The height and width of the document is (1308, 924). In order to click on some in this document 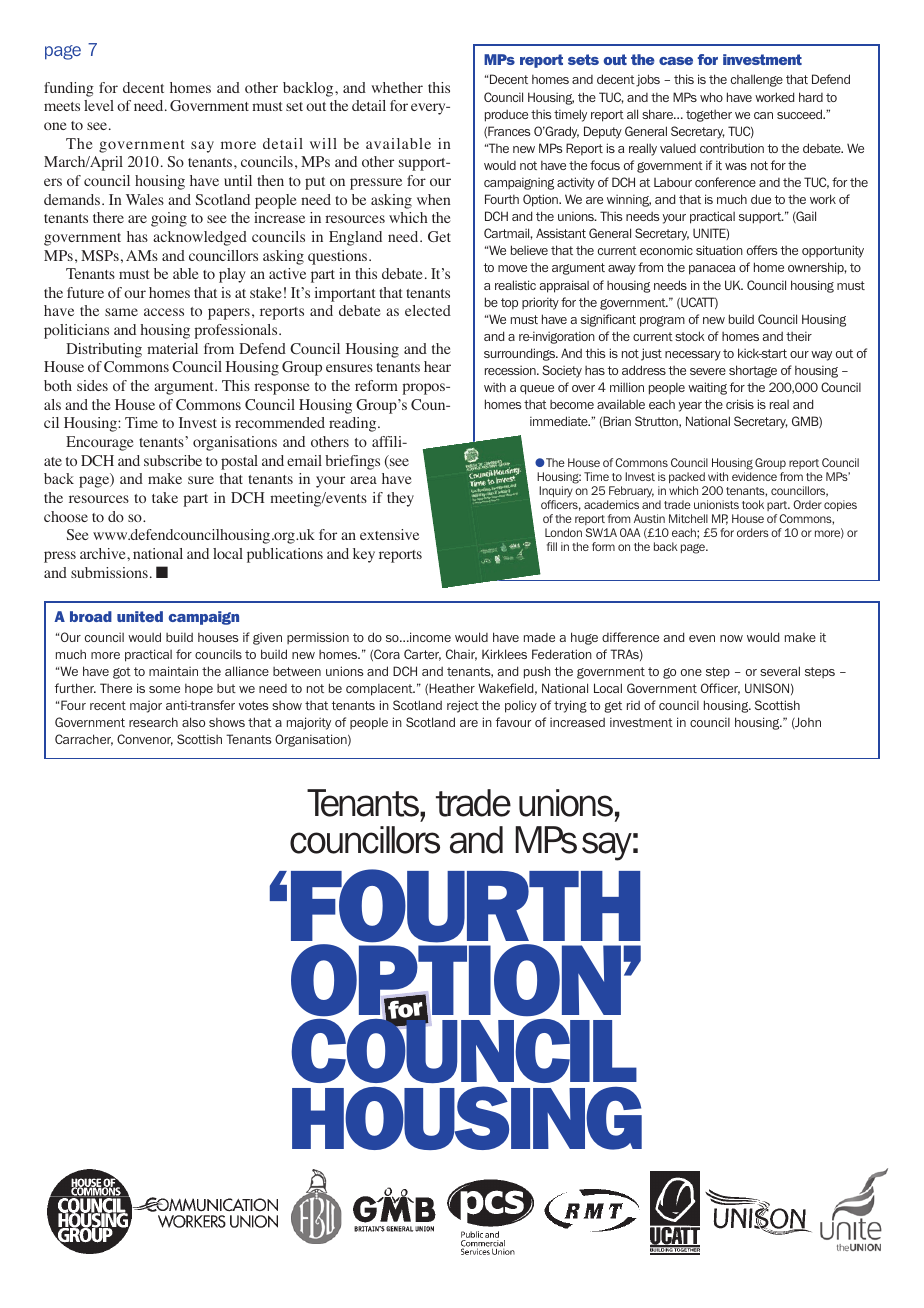, I will do `click(164, 689)`.
